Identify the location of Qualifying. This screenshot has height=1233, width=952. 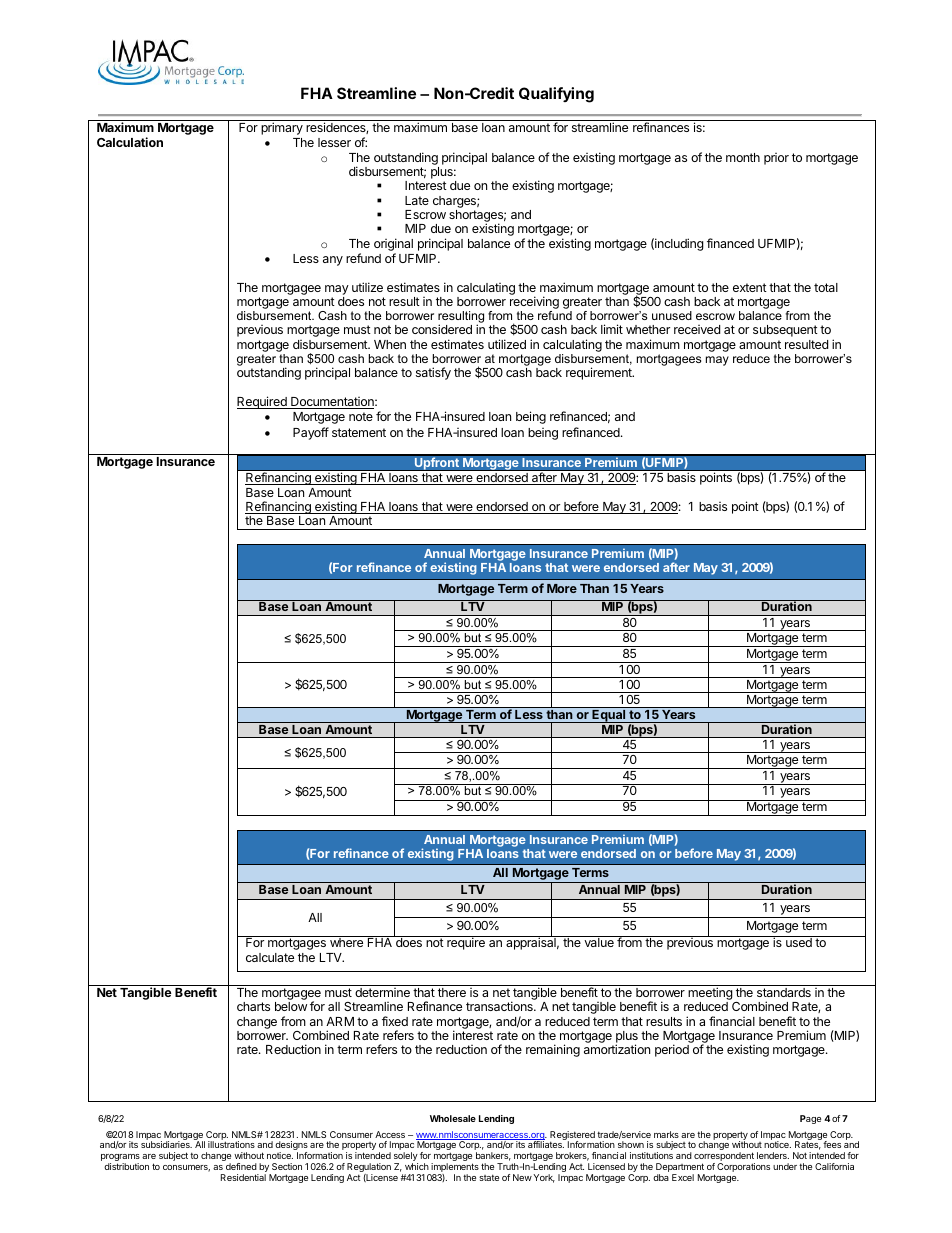
(556, 95).
